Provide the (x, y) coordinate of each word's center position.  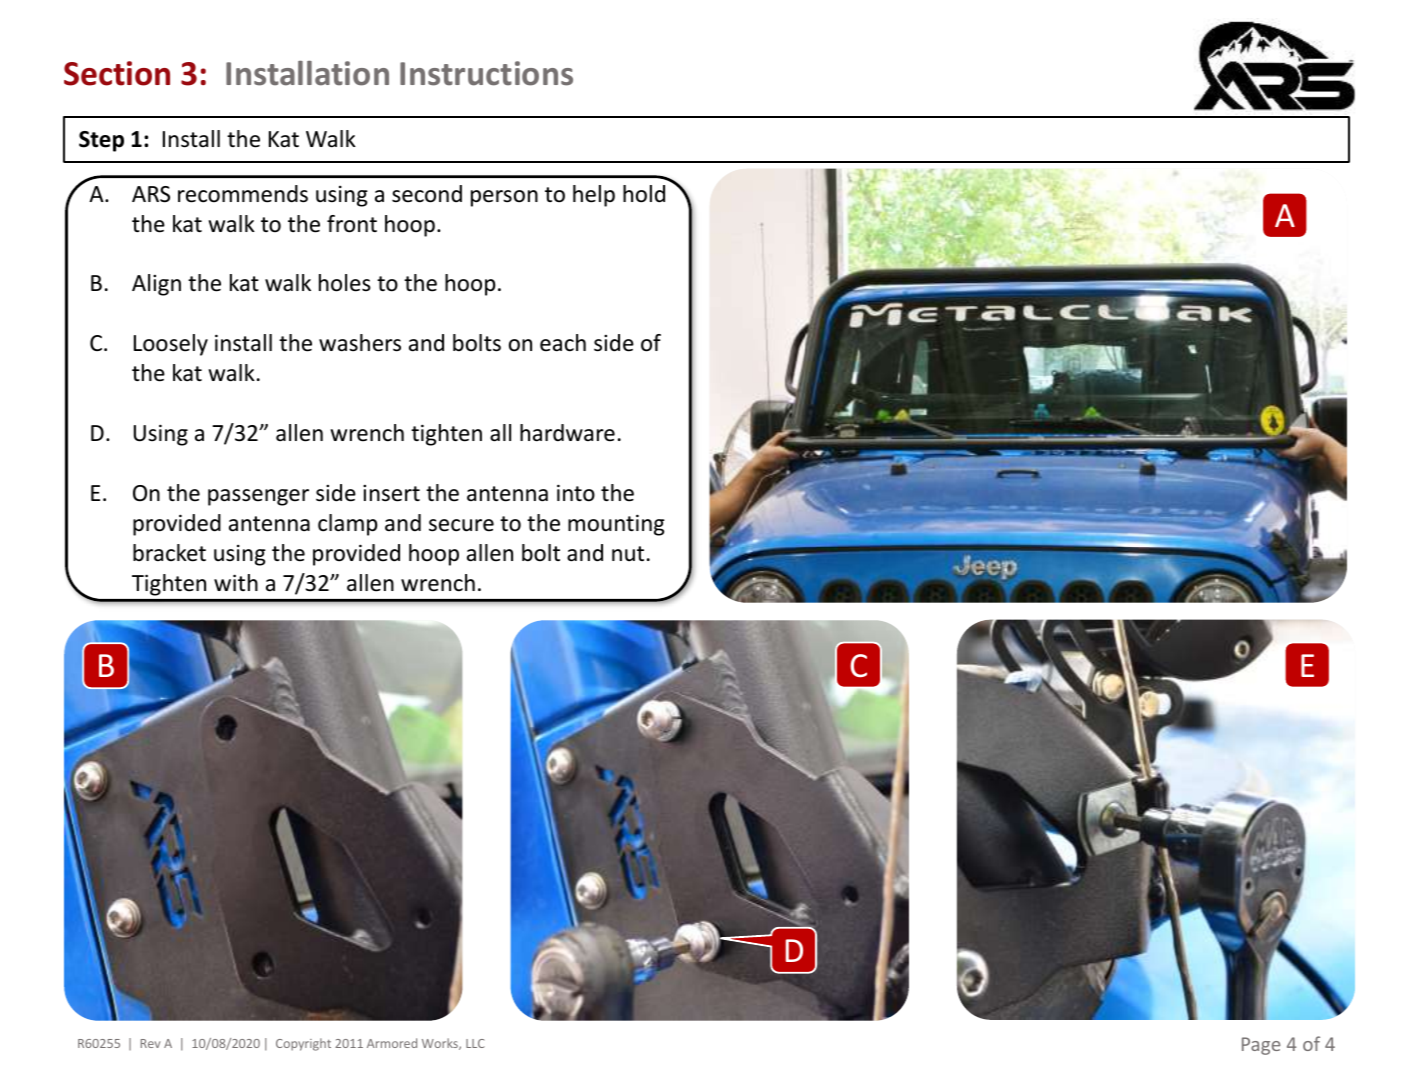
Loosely (171, 345)
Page (1261, 1046)
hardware (567, 433)
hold (644, 194)
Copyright (303, 1044)
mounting (616, 525)
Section (117, 73)
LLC (475, 1043)
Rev (150, 1043)
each (563, 343)
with (236, 582)
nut (628, 554)
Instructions (486, 73)
